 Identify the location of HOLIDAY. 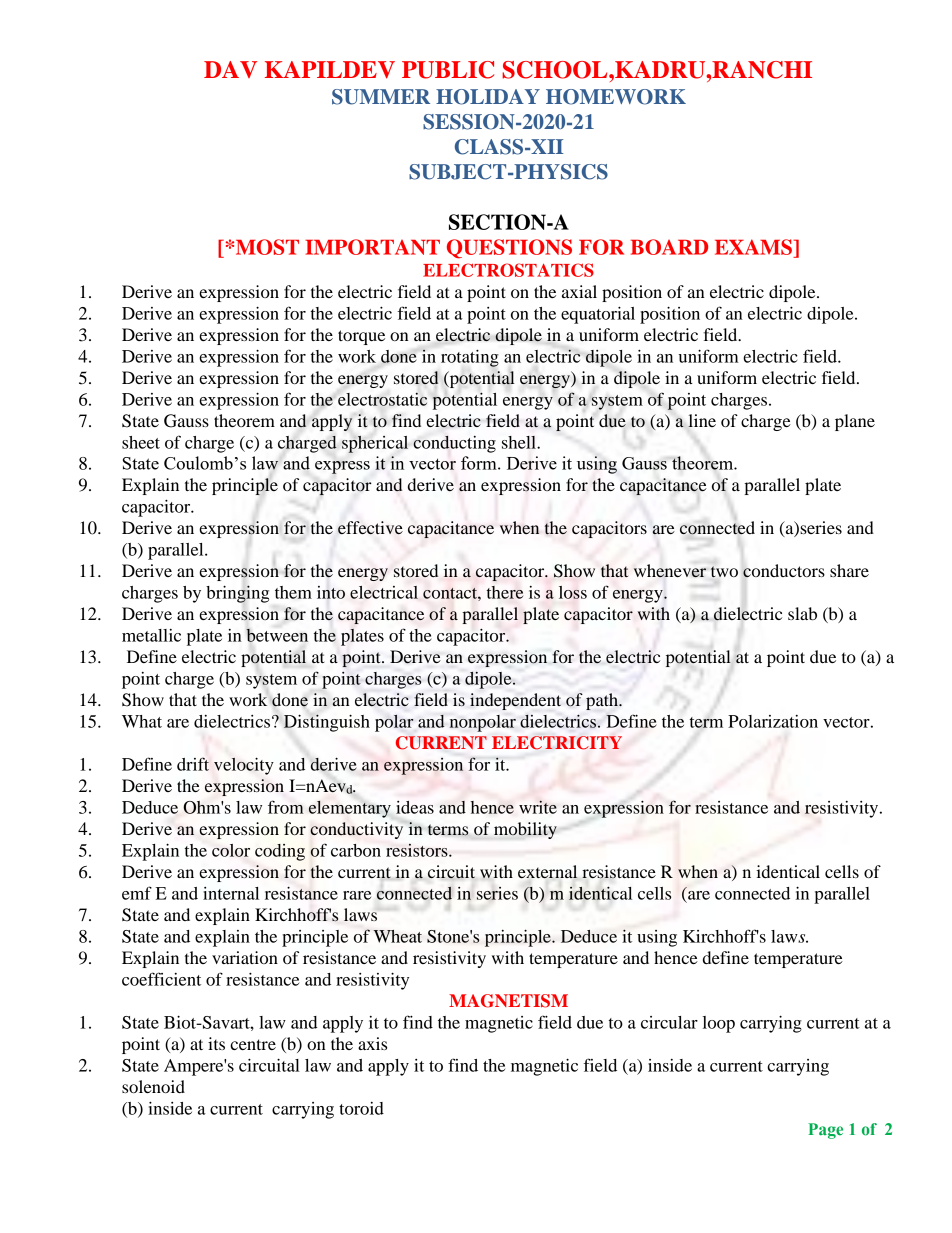
(488, 97).
